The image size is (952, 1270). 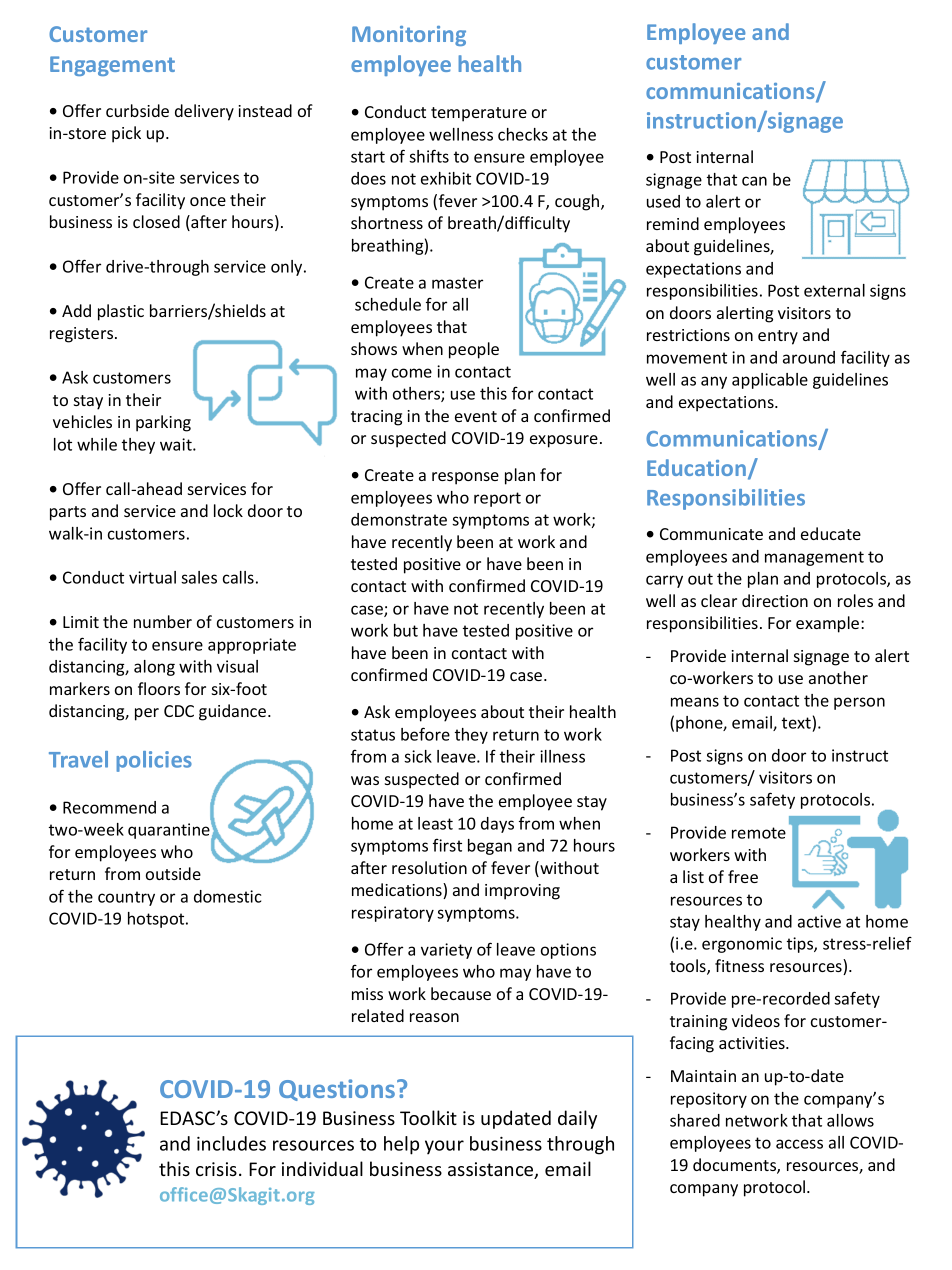 I want to click on can, so click(x=754, y=181).
